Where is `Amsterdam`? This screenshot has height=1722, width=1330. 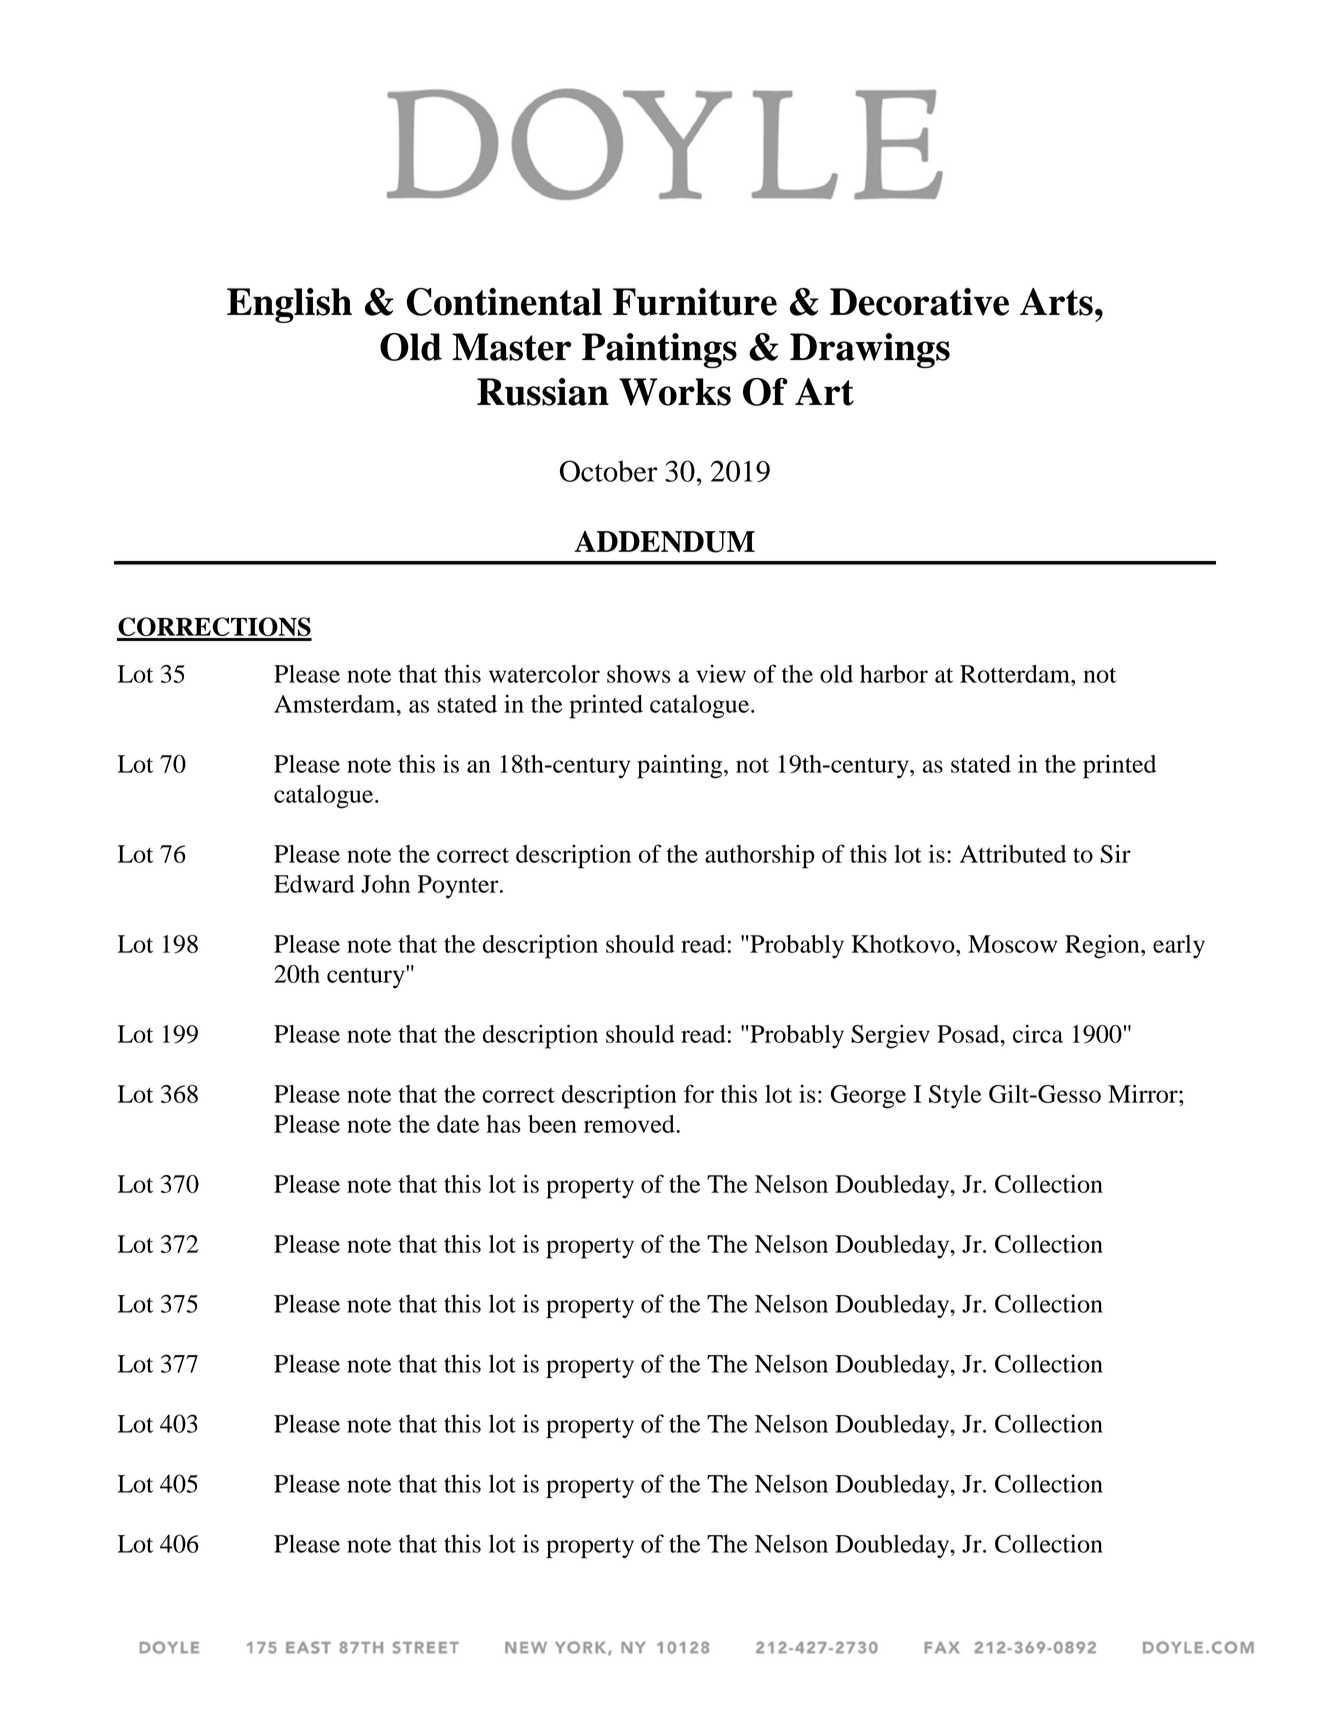
Amsterdam is located at coordinates (336, 704).
